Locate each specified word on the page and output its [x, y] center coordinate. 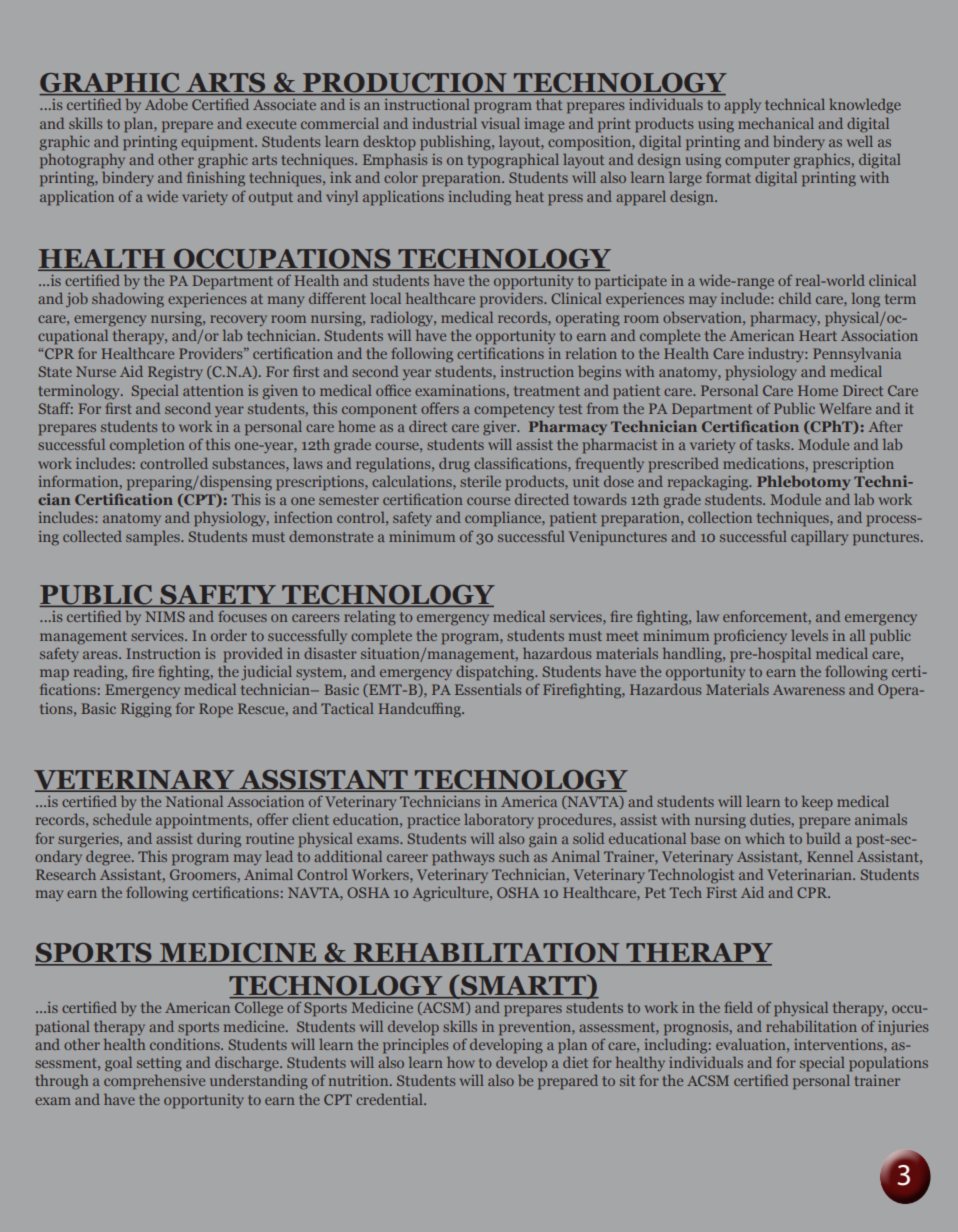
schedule [122, 819]
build [823, 838]
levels [809, 635]
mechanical [776, 123]
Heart [818, 335]
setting [159, 1064]
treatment [547, 391]
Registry [175, 373]
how [461, 1062]
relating [370, 618]
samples [154, 538]
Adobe [166, 104]
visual [500, 123]
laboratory [499, 821]
